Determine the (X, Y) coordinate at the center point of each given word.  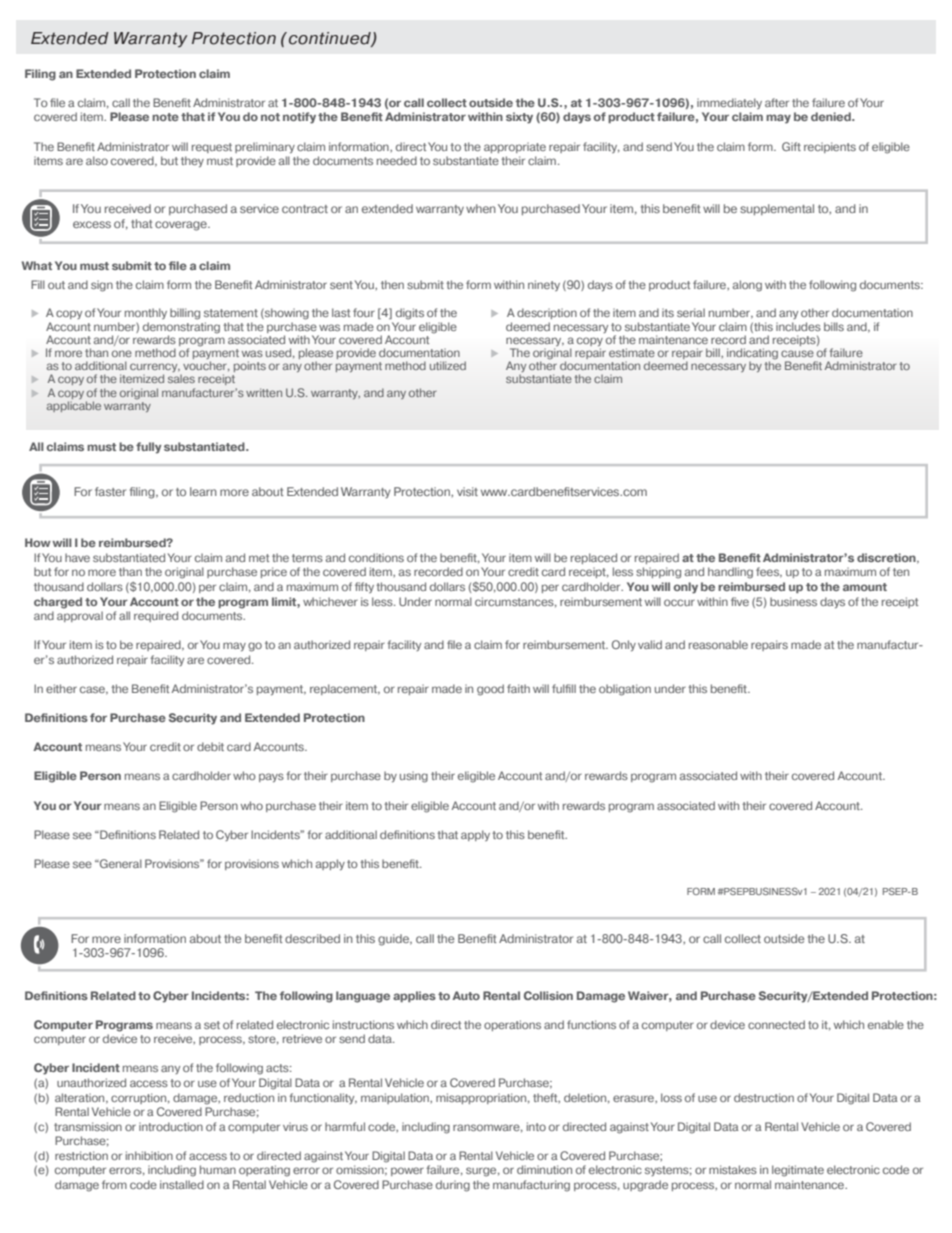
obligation (625, 690)
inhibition (149, 1155)
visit (467, 491)
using (414, 777)
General (120, 863)
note (165, 117)
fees (769, 572)
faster (110, 491)
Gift (791, 146)
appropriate (515, 147)
